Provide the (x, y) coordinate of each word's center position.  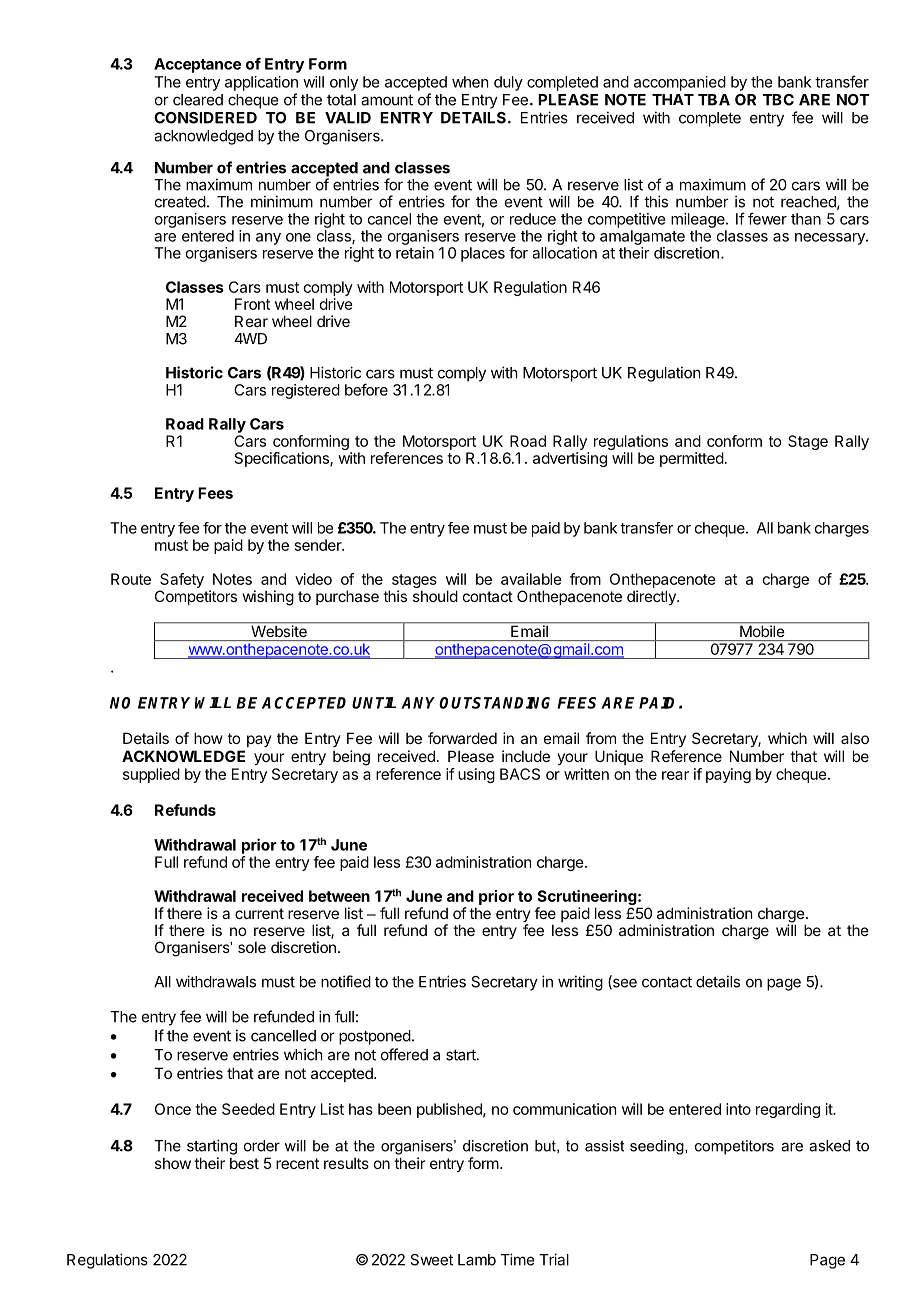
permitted (692, 459)
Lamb (477, 1260)
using (476, 775)
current (259, 913)
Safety (181, 582)
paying (728, 775)
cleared (198, 100)
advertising (570, 459)
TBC (778, 100)
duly (508, 83)
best (244, 1163)
